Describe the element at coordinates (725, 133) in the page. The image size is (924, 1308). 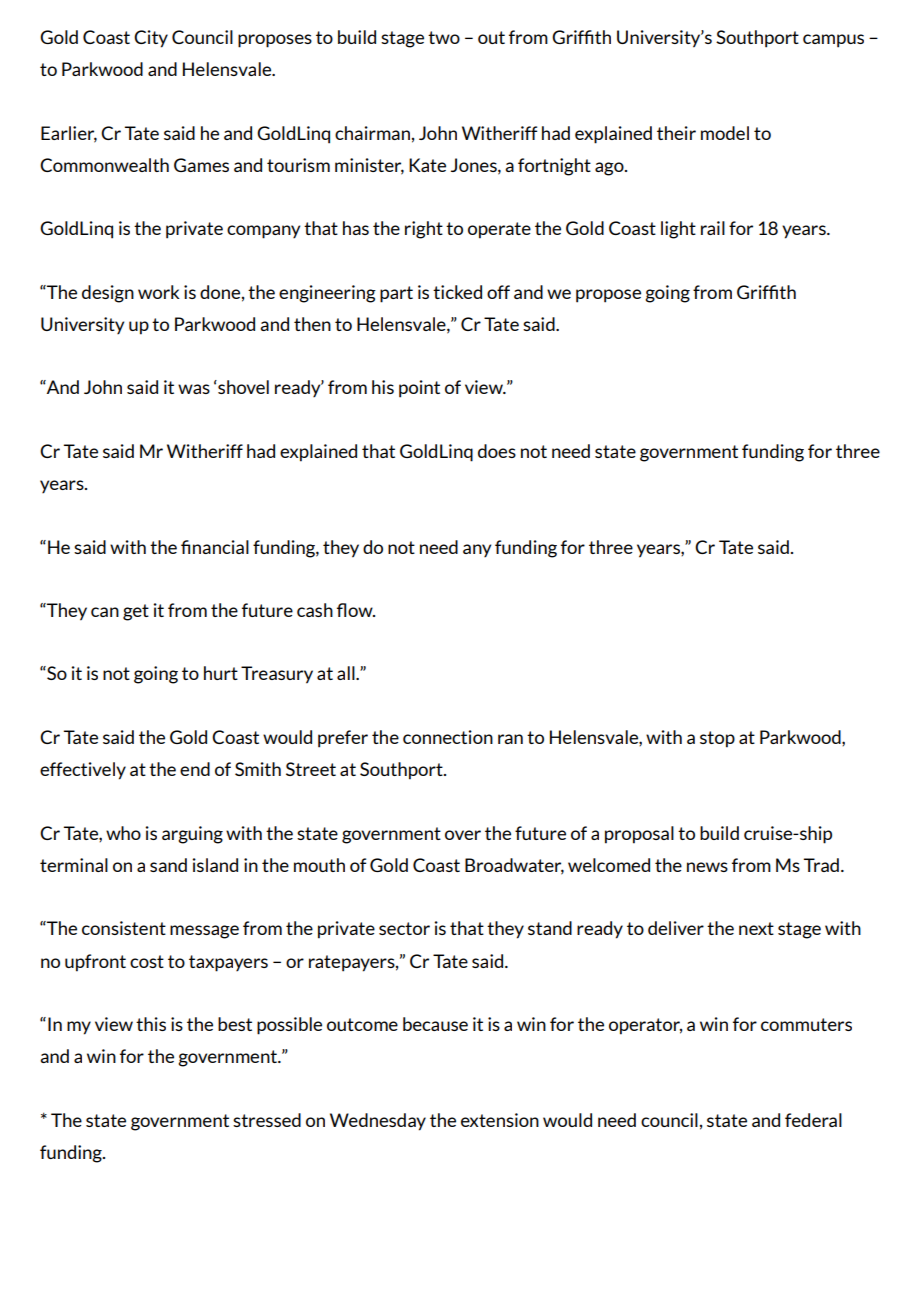
I see `model` at that location.
